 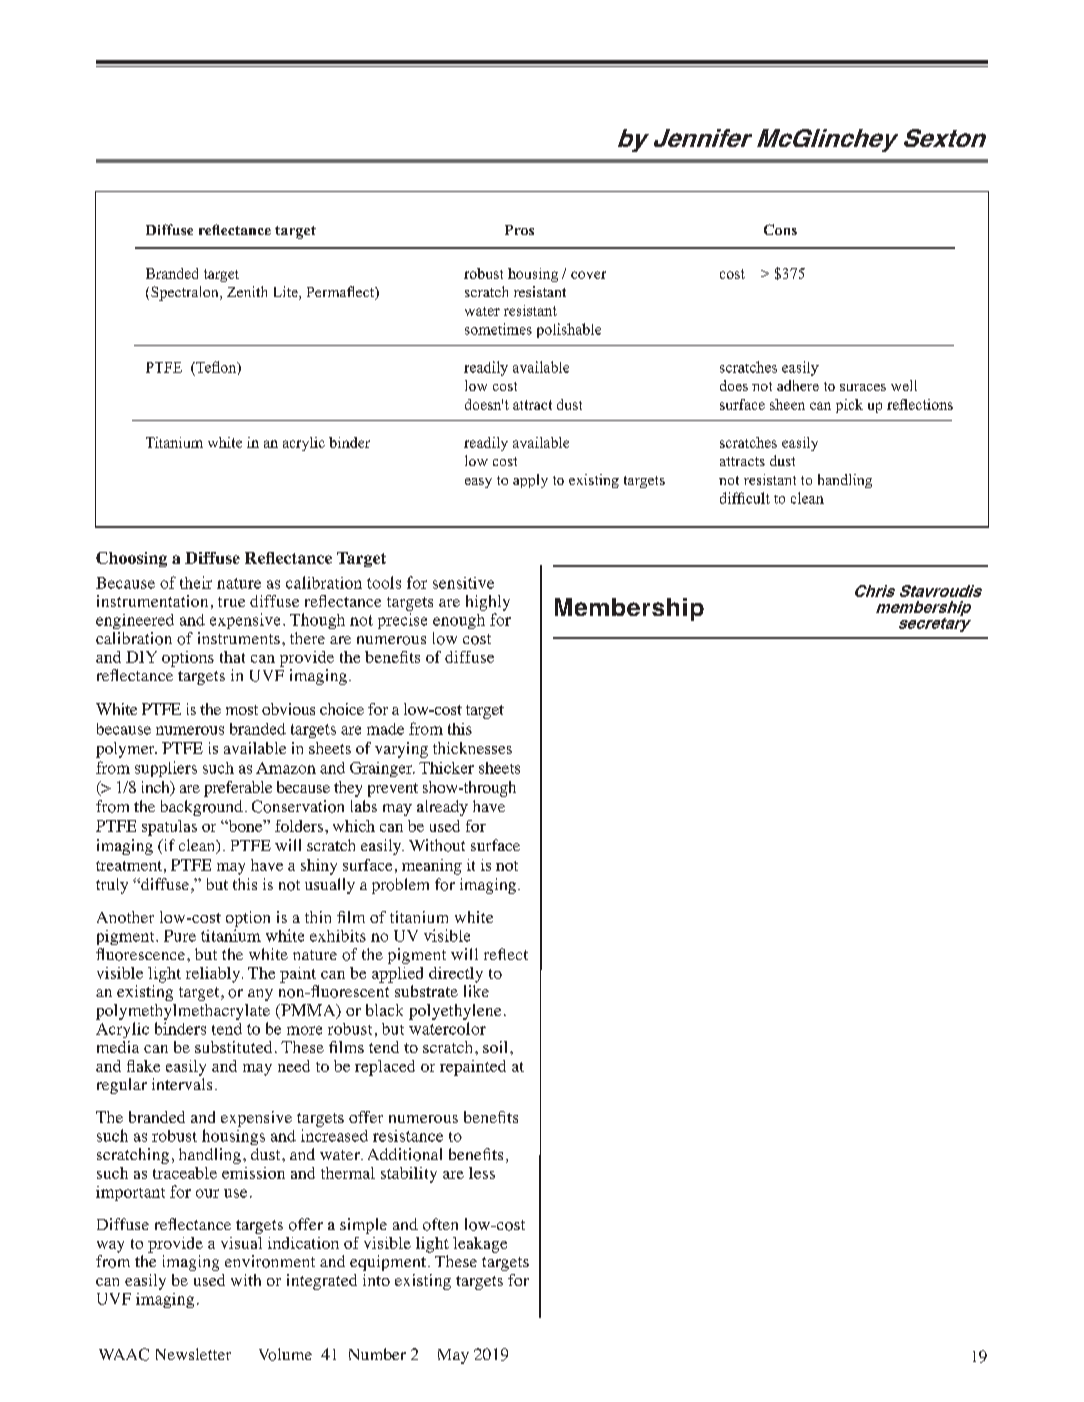 What do you see at coordinates (480, 1245) in the page?
I see `leakage` at bounding box center [480, 1245].
